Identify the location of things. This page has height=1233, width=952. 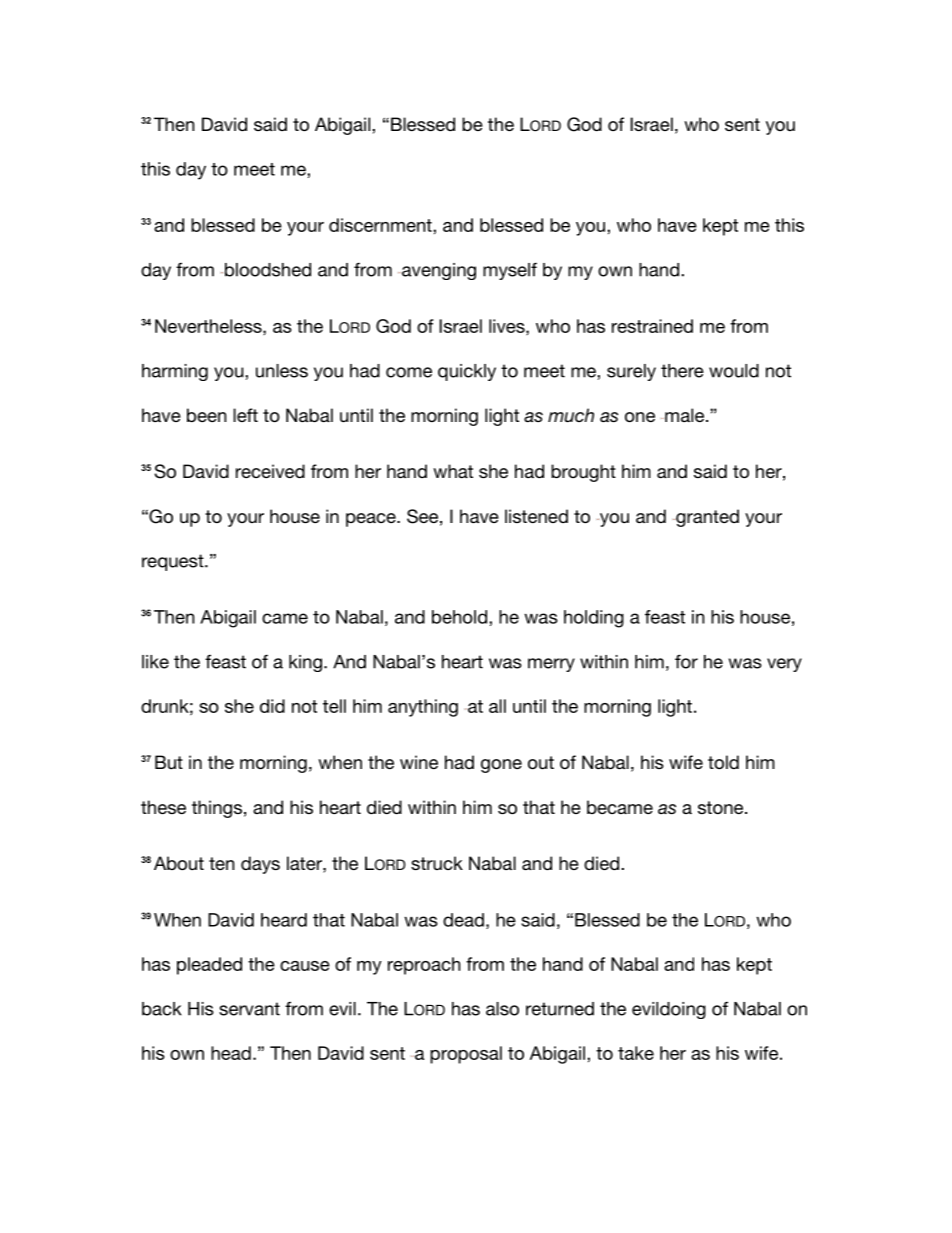
(217, 809).
